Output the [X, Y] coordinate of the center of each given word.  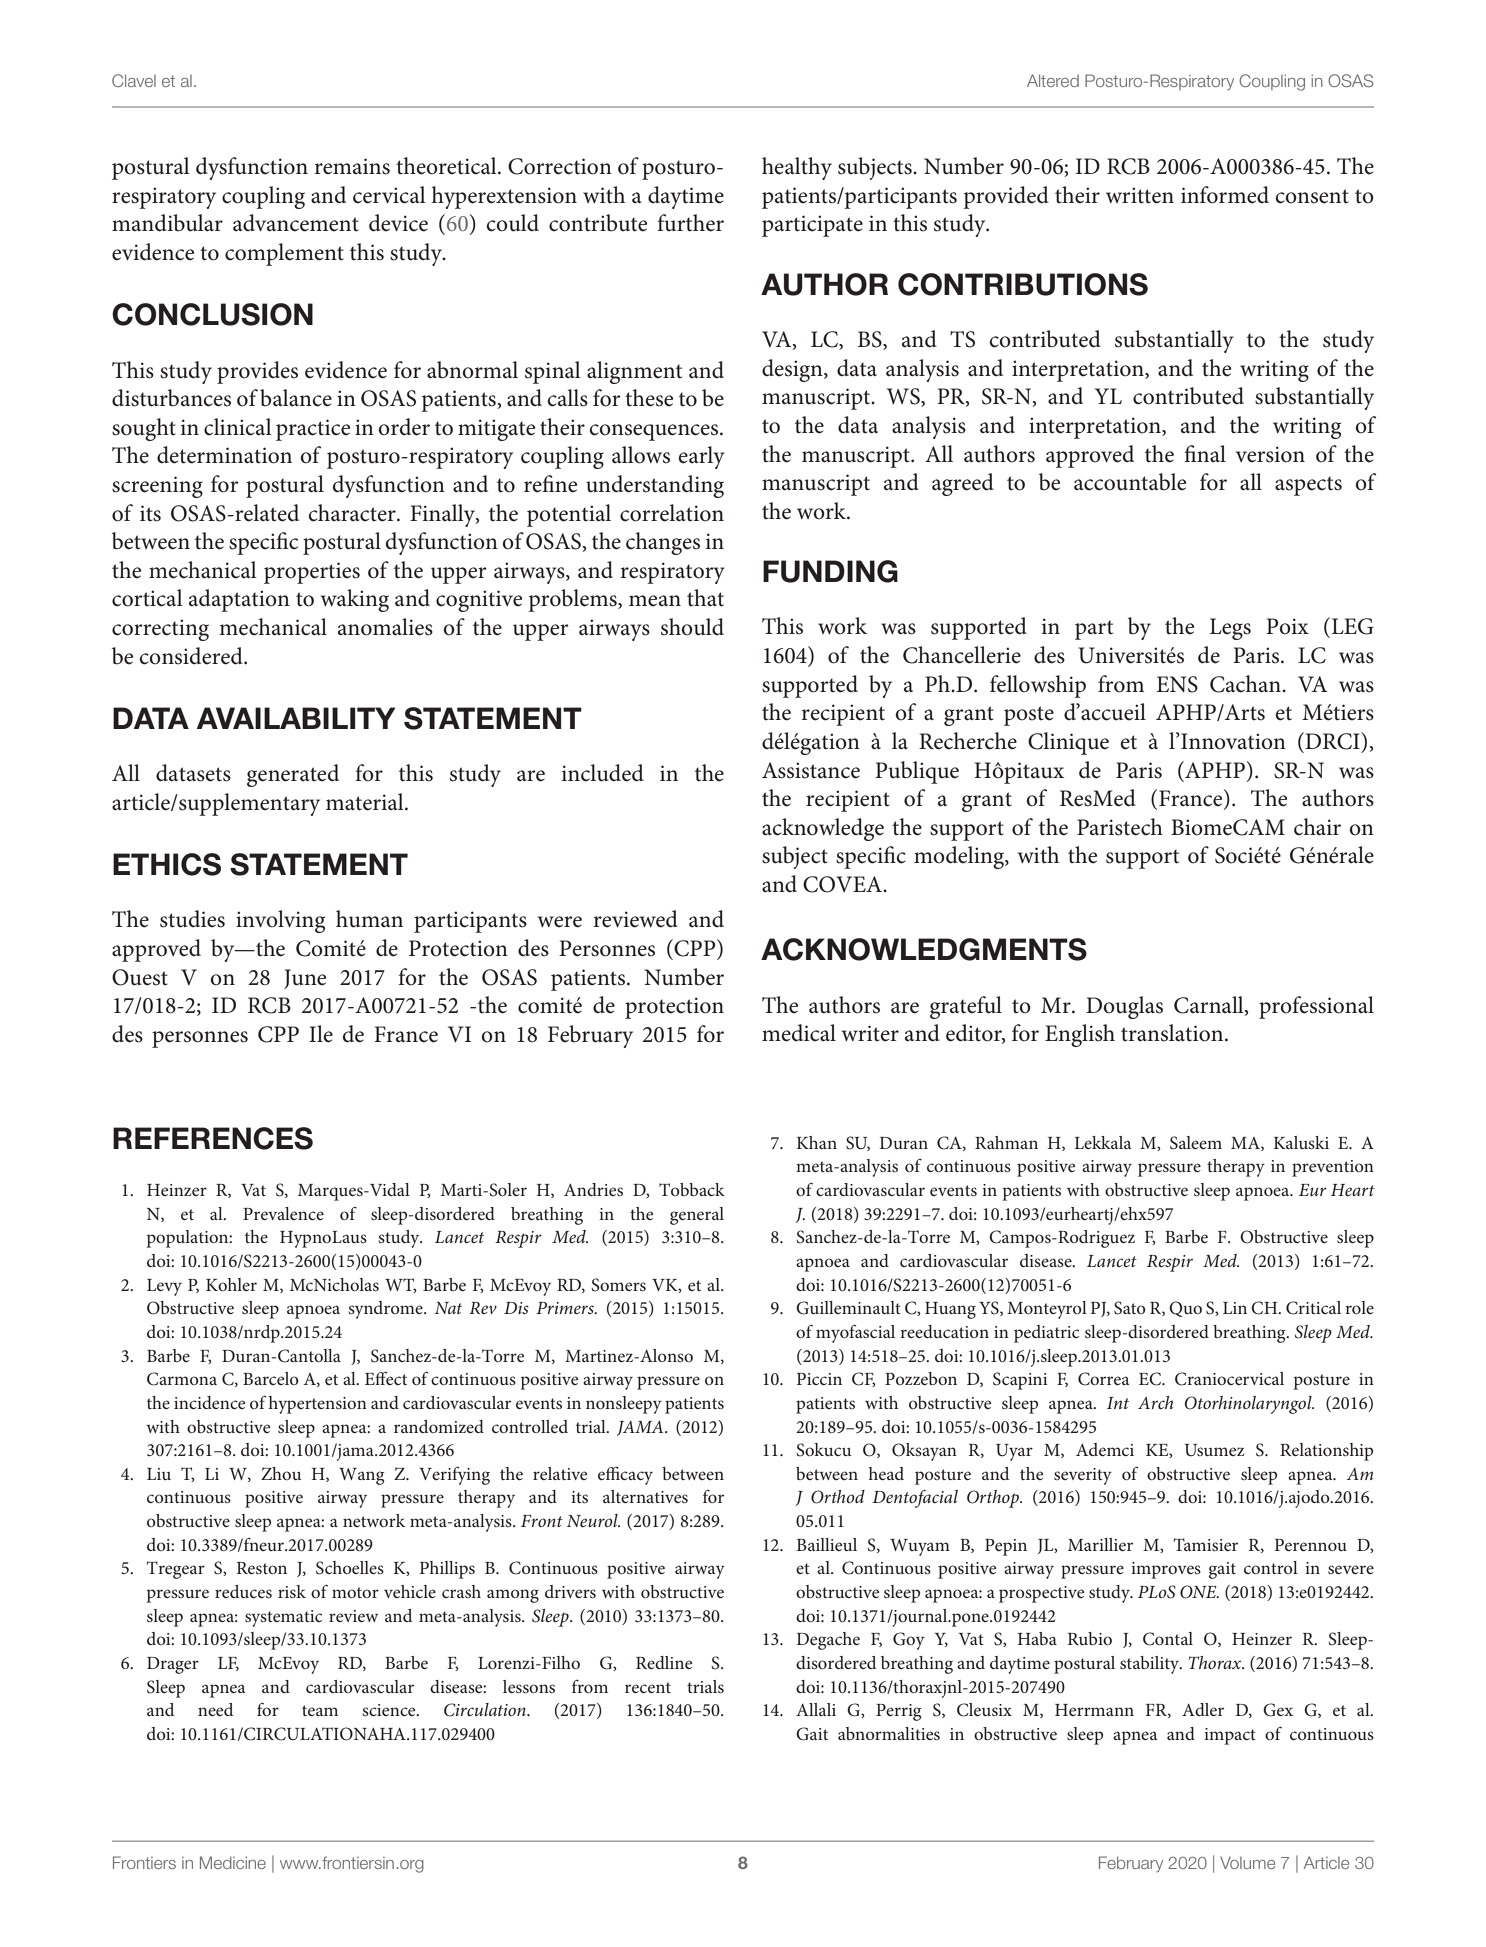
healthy [797, 168]
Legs [1230, 629]
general [697, 1216]
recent [648, 1687]
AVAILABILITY [296, 718]
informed [1225, 195]
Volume [1247, 1862]
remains [352, 166]
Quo [1185, 1309]
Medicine [233, 1862]
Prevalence [283, 1213]
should [692, 627]
